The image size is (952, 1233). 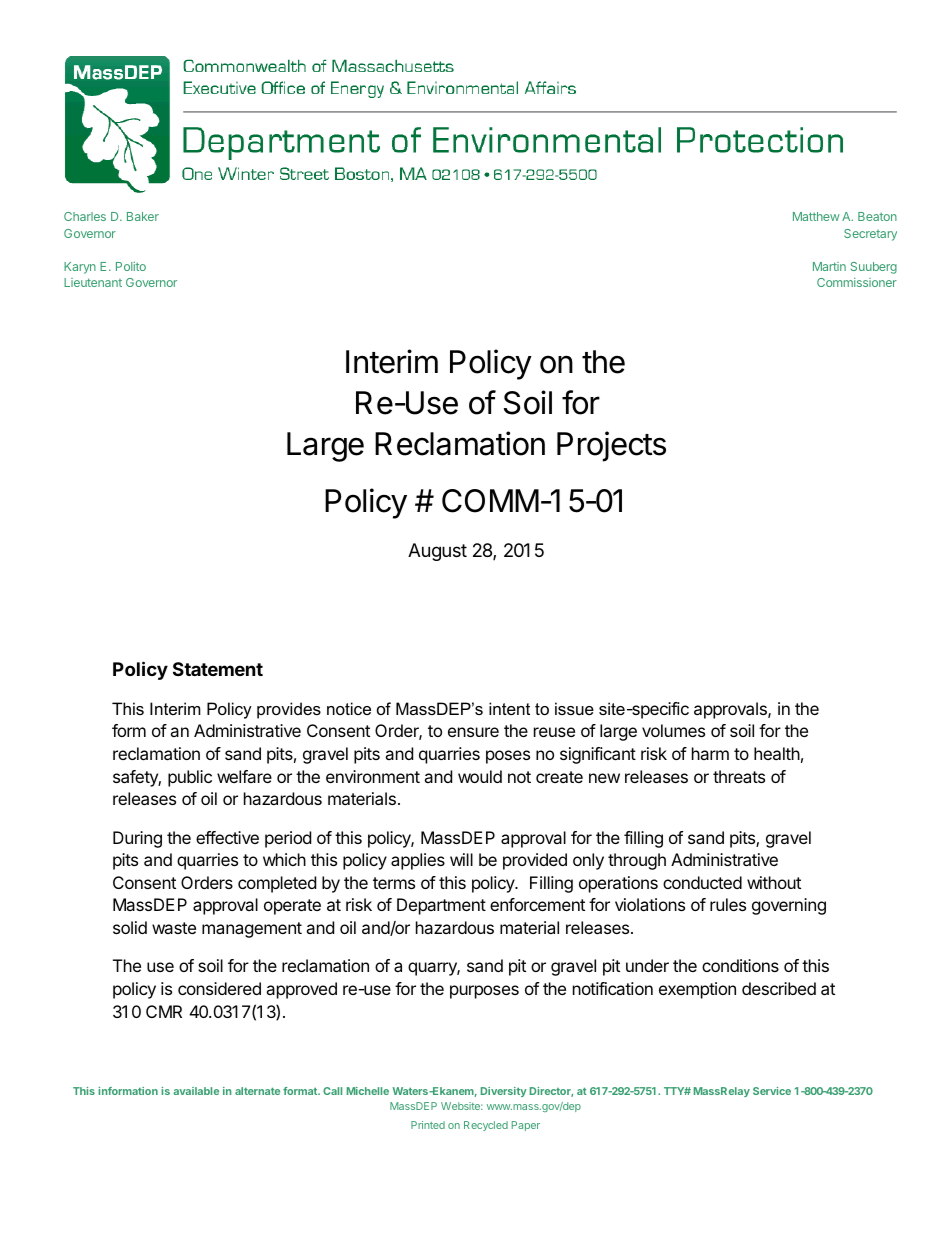 I want to click on Diversity, so click(x=504, y=1092).
